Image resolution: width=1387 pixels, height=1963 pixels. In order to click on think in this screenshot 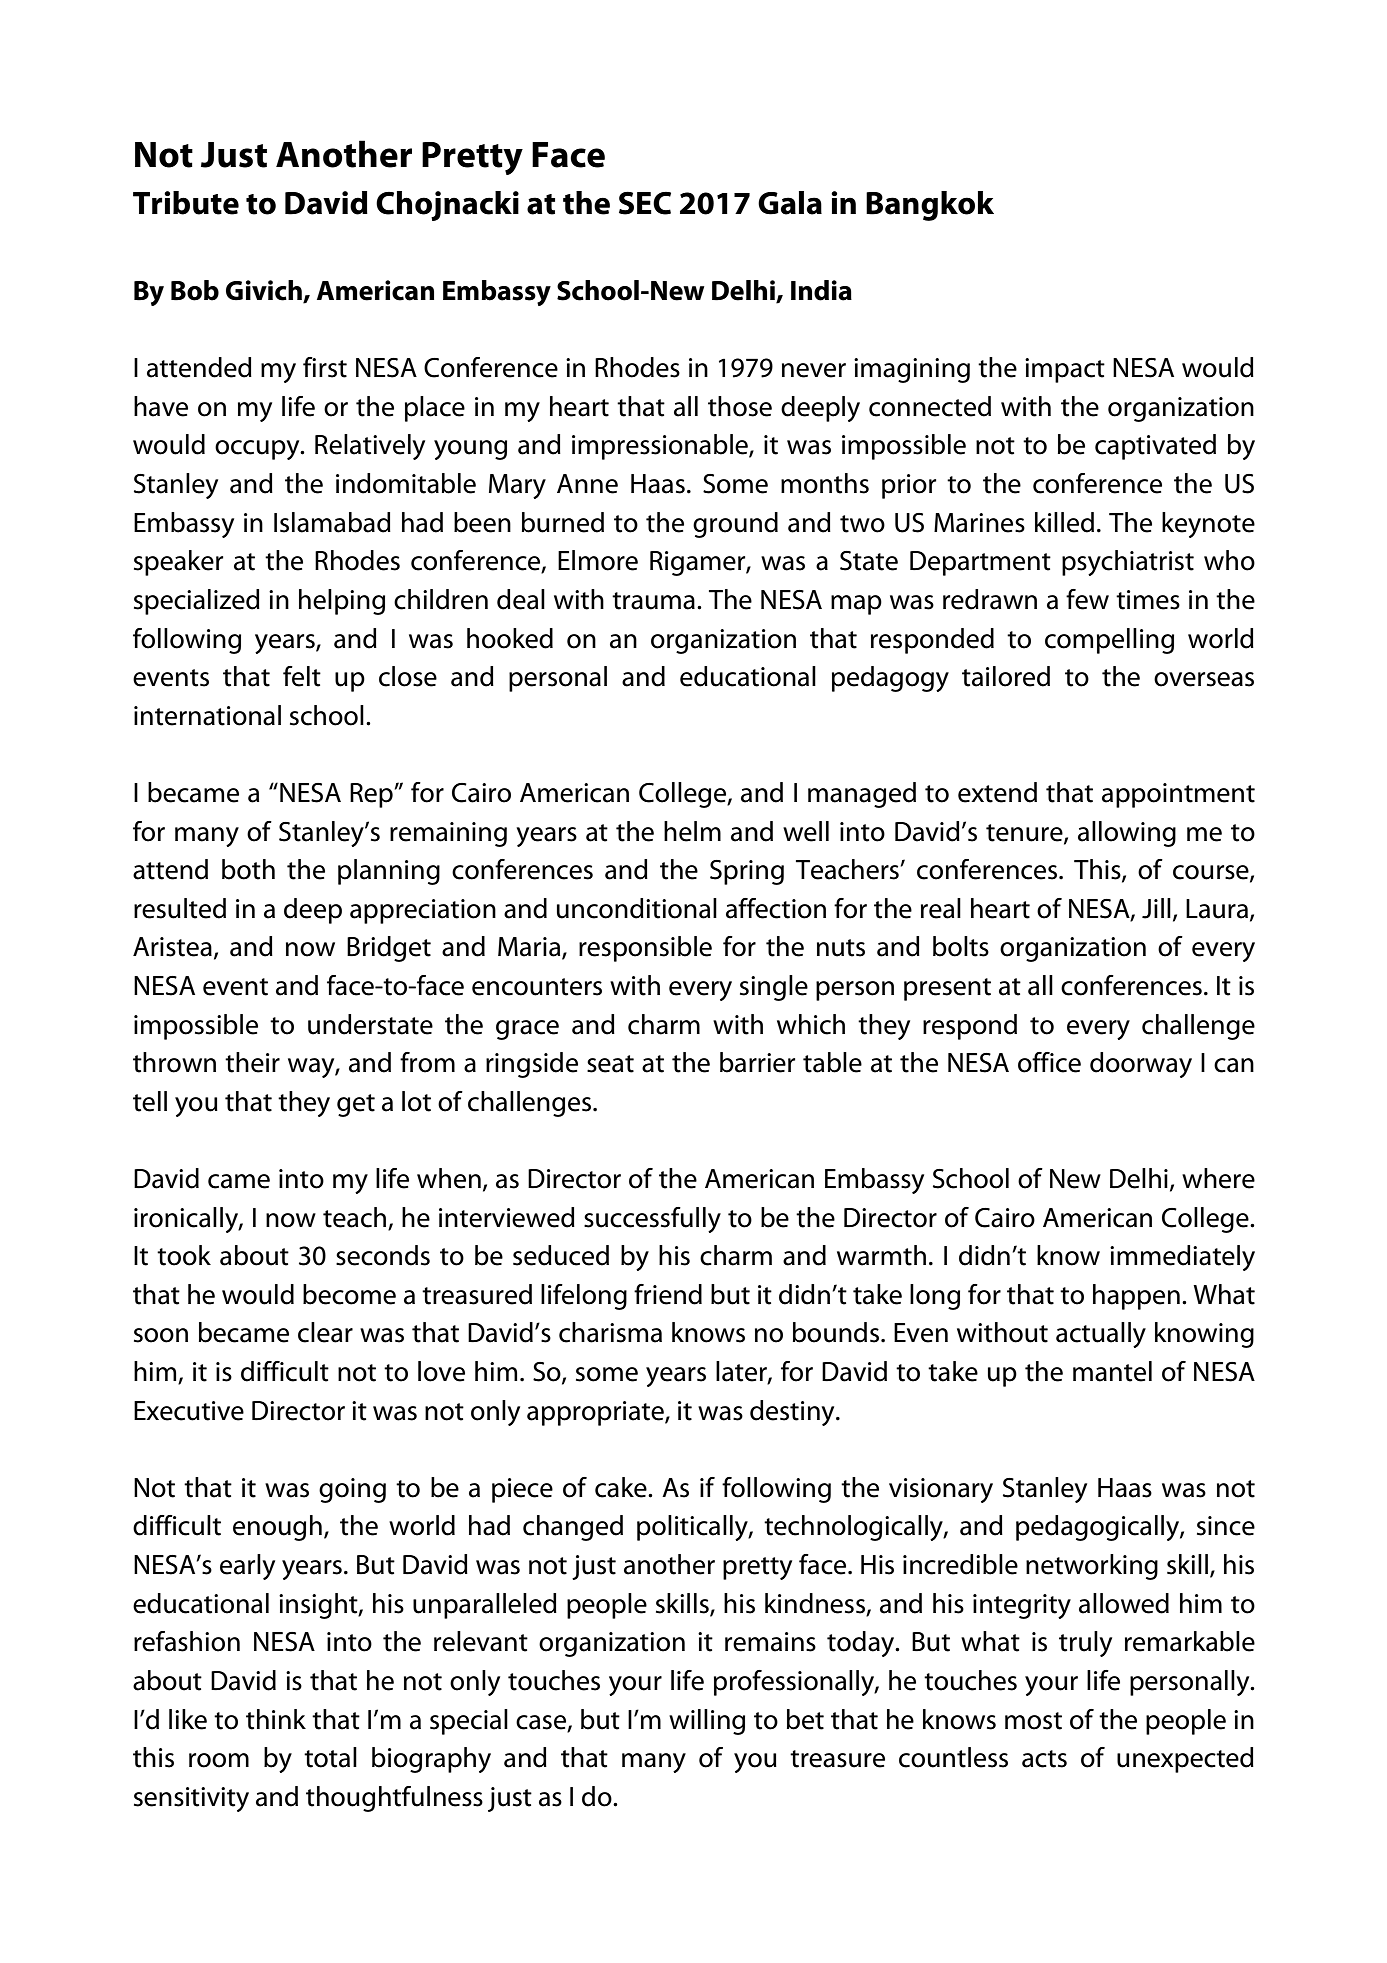, I will do `click(276, 1719)`.
